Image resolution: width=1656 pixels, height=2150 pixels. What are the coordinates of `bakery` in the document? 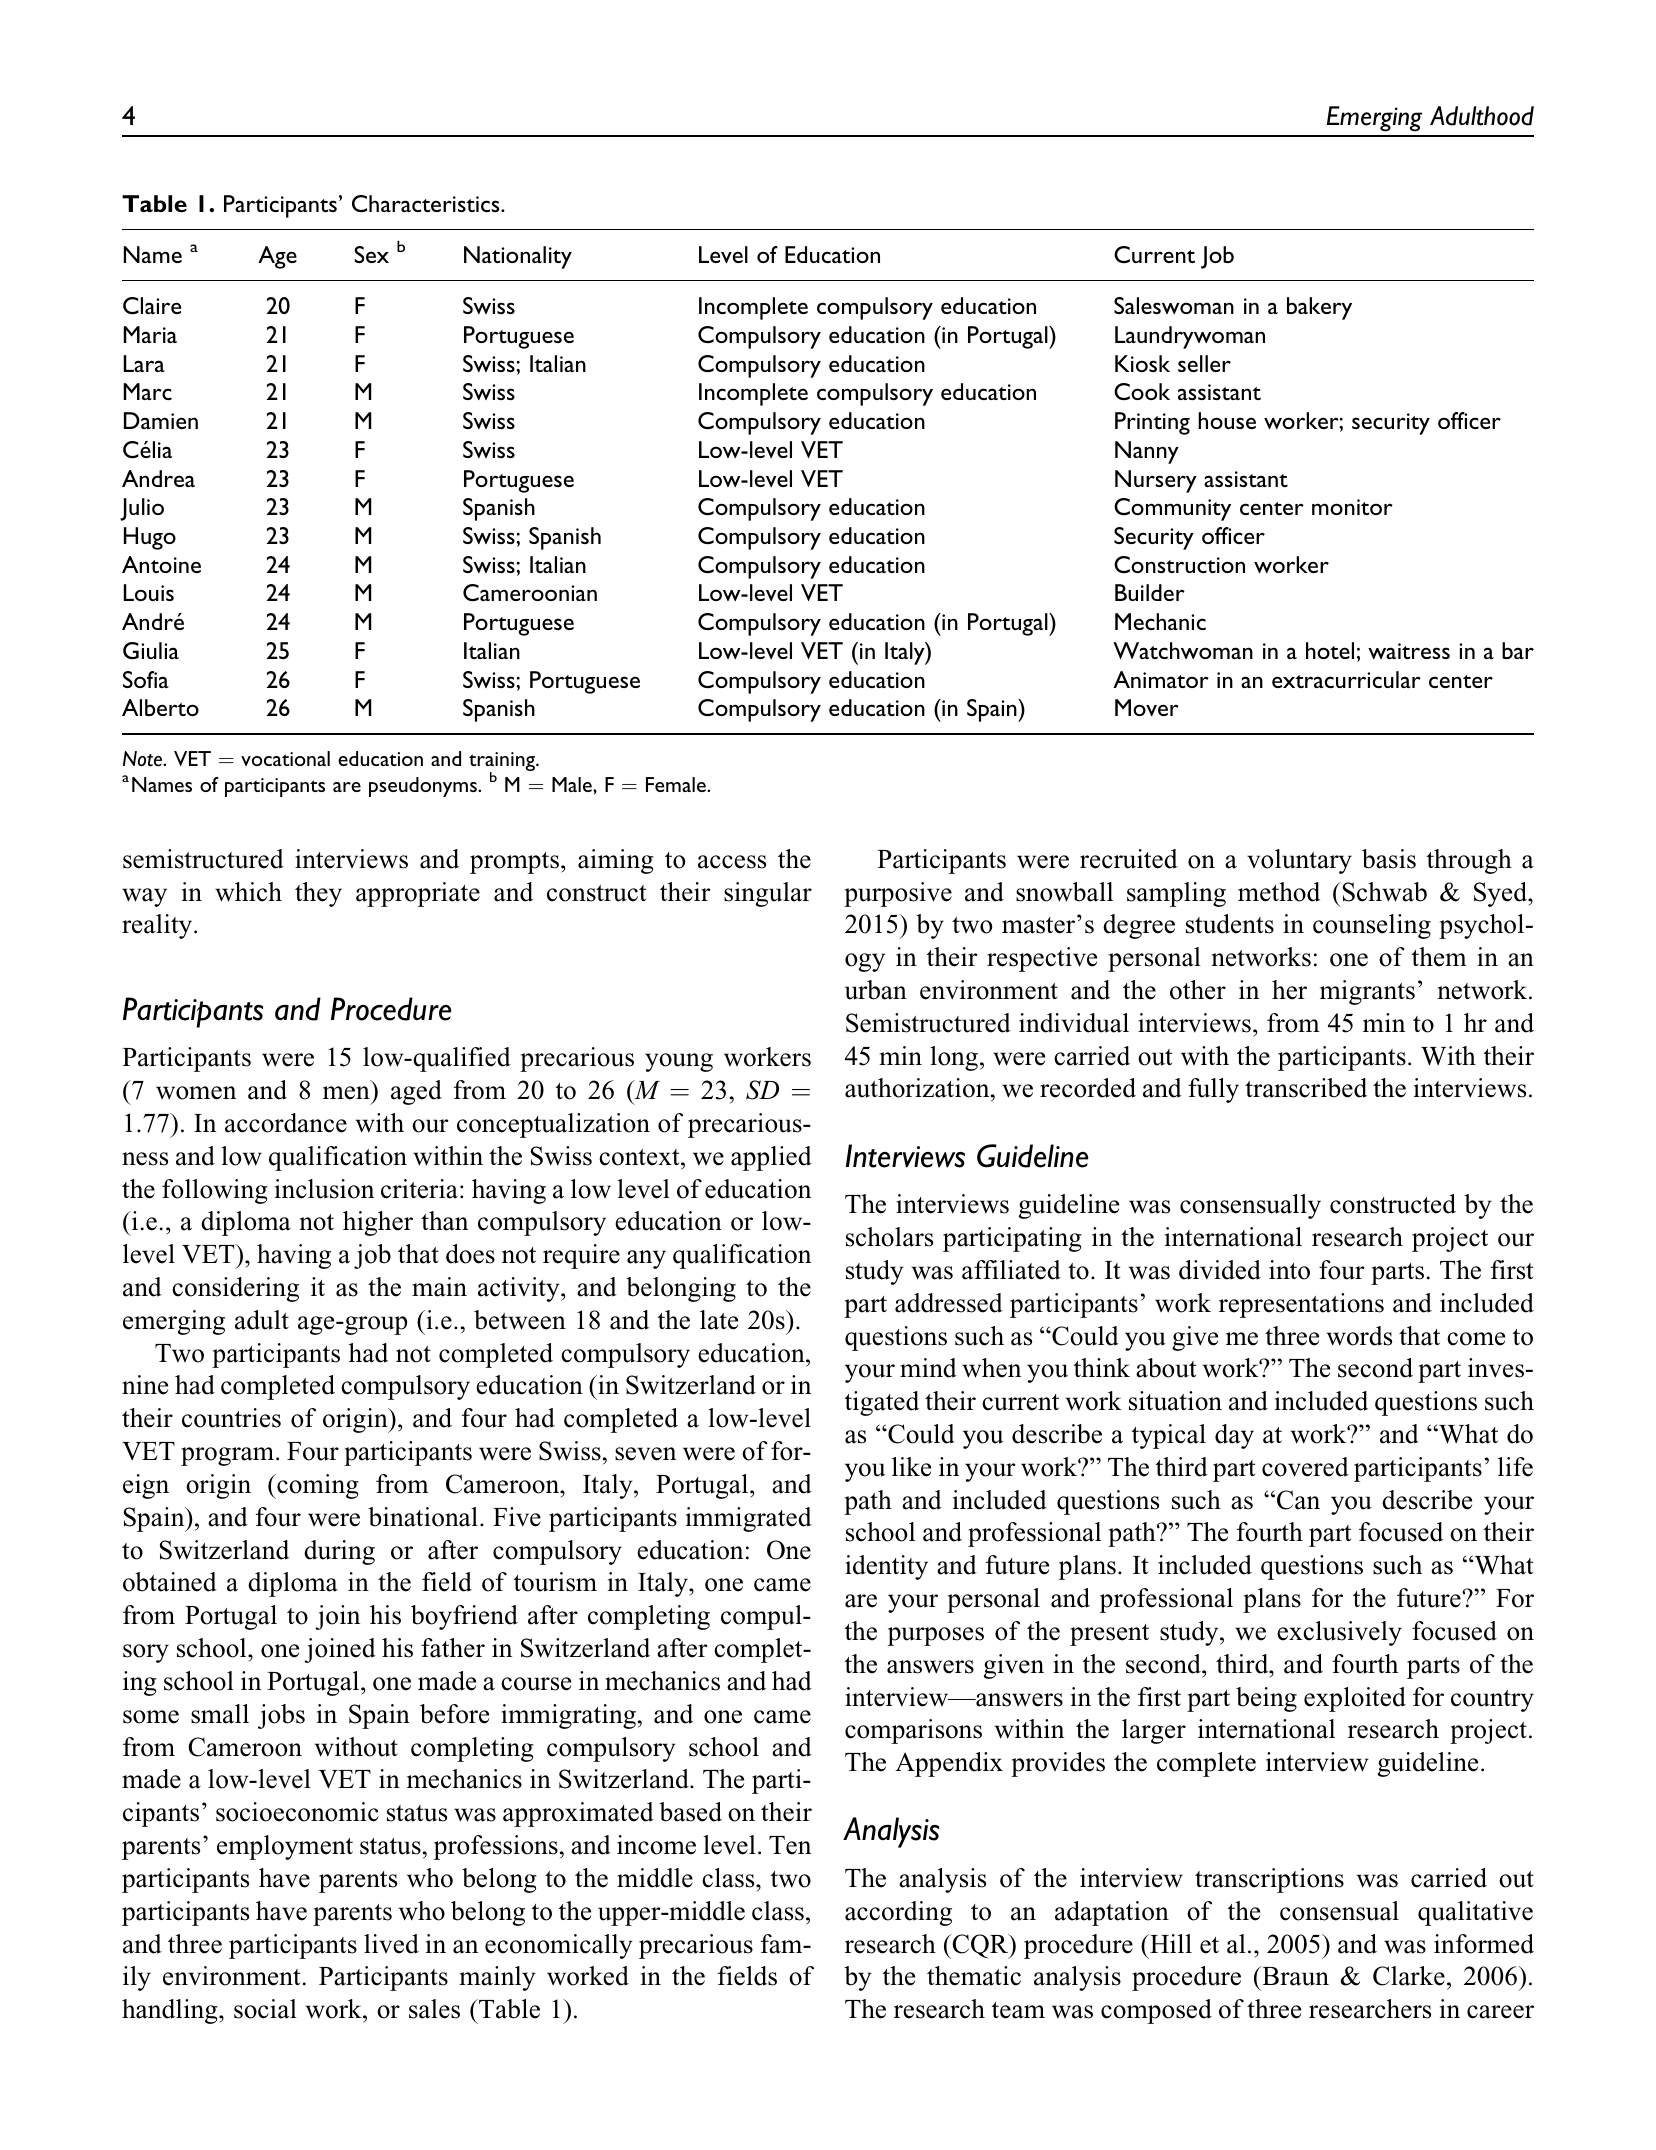 It's located at (1319, 308).
